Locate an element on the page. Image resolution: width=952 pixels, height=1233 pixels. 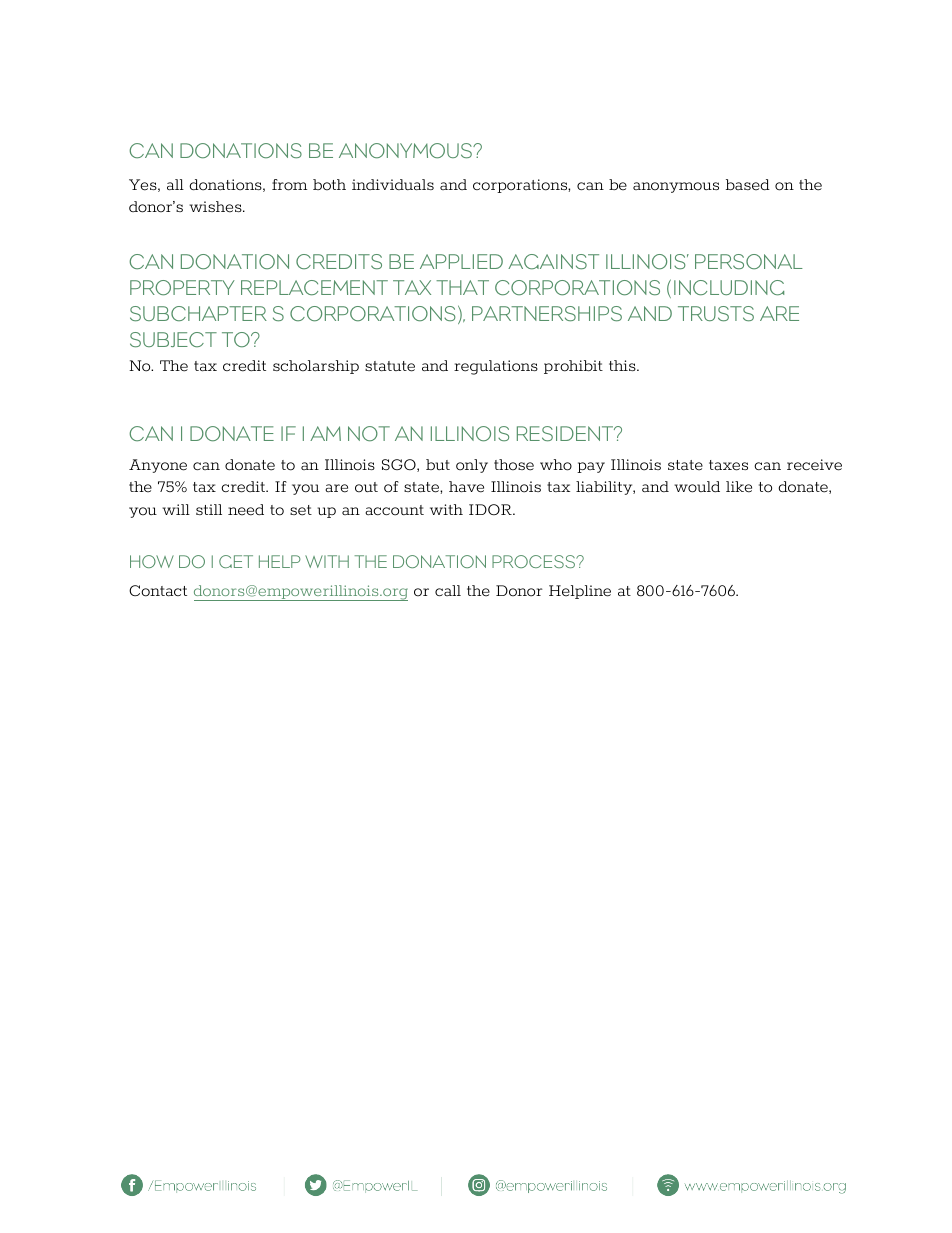
PARTNERSHIPS is located at coordinates (547, 314).
